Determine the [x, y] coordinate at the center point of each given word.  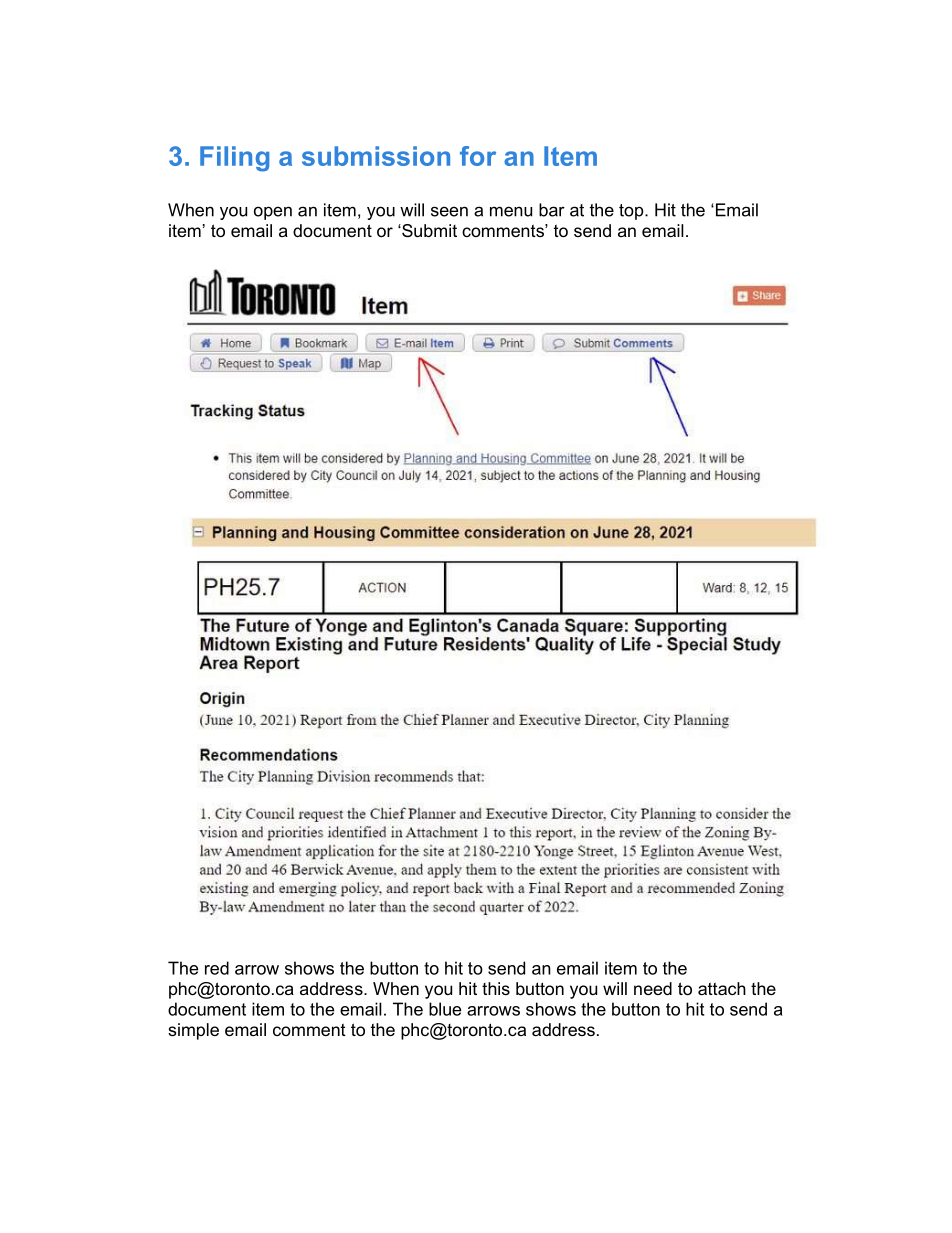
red [217, 968]
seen [449, 211]
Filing [234, 159]
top [632, 212]
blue [445, 1009]
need [653, 988]
